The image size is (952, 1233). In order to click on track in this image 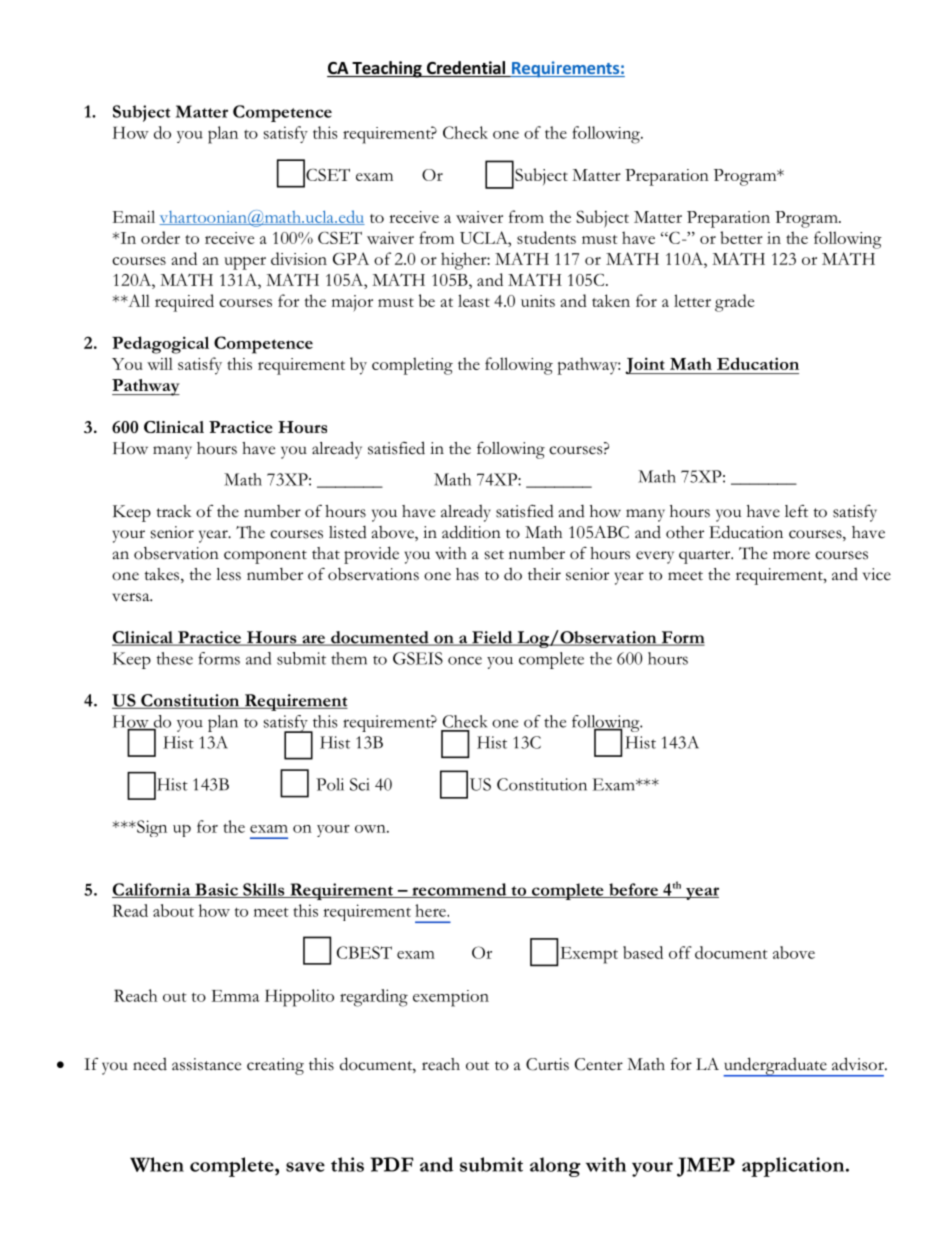, I will do `click(174, 511)`.
